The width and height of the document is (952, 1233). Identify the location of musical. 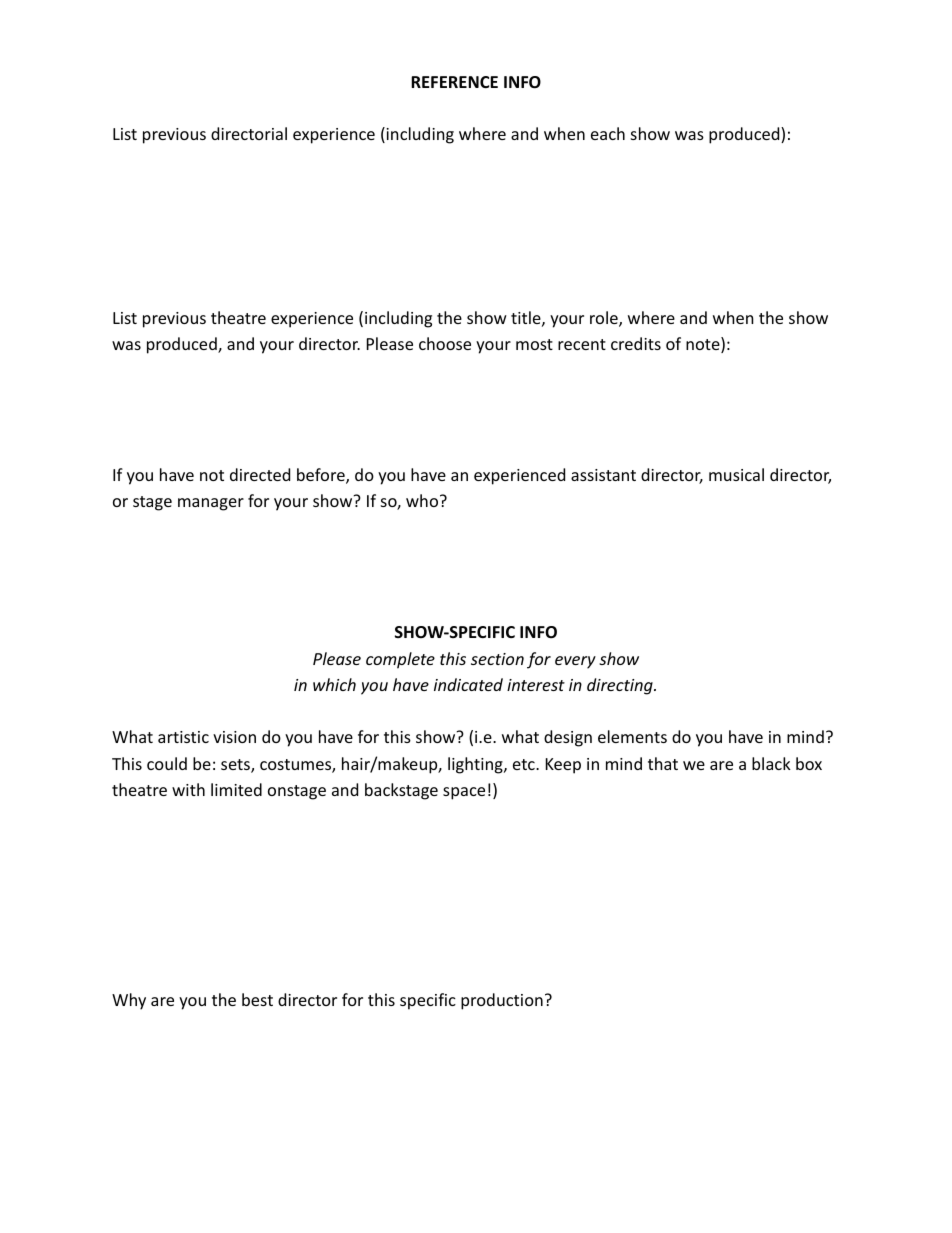
(736, 474).
